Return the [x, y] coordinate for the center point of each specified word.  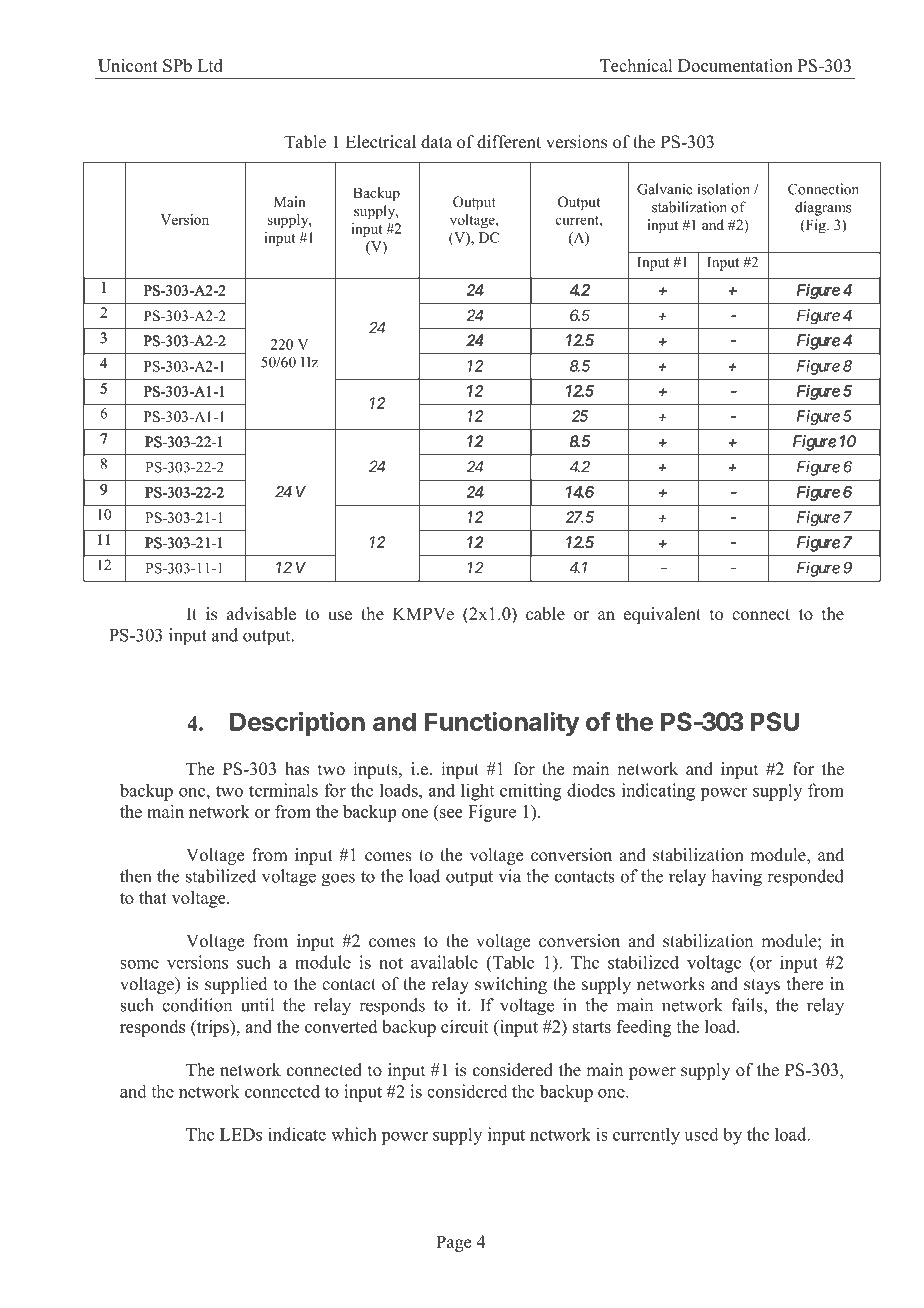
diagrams [823, 208]
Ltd [210, 65]
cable [545, 614]
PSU [775, 721]
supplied [236, 985]
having [736, 878]
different [509, 142]
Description [297, 723]
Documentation [735, 65]
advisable [261, 614]
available [444, 962]
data [436, 142]
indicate [297, 1134]
